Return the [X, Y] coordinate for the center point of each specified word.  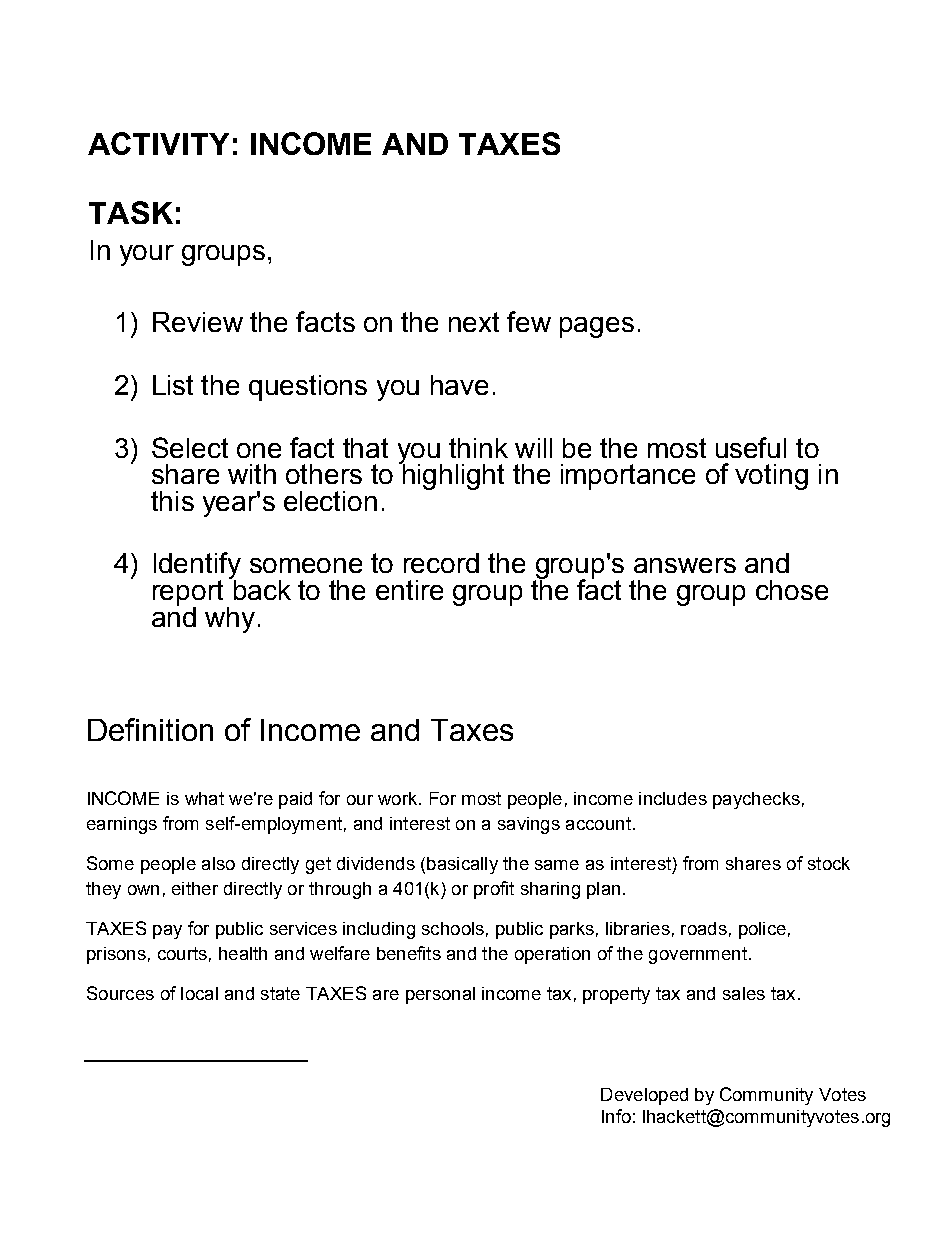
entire [409, 590]
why [230, 620]
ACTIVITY [158, 143]
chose [792, 590]
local [199, 993]
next [474, 322]
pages [597, 327]
